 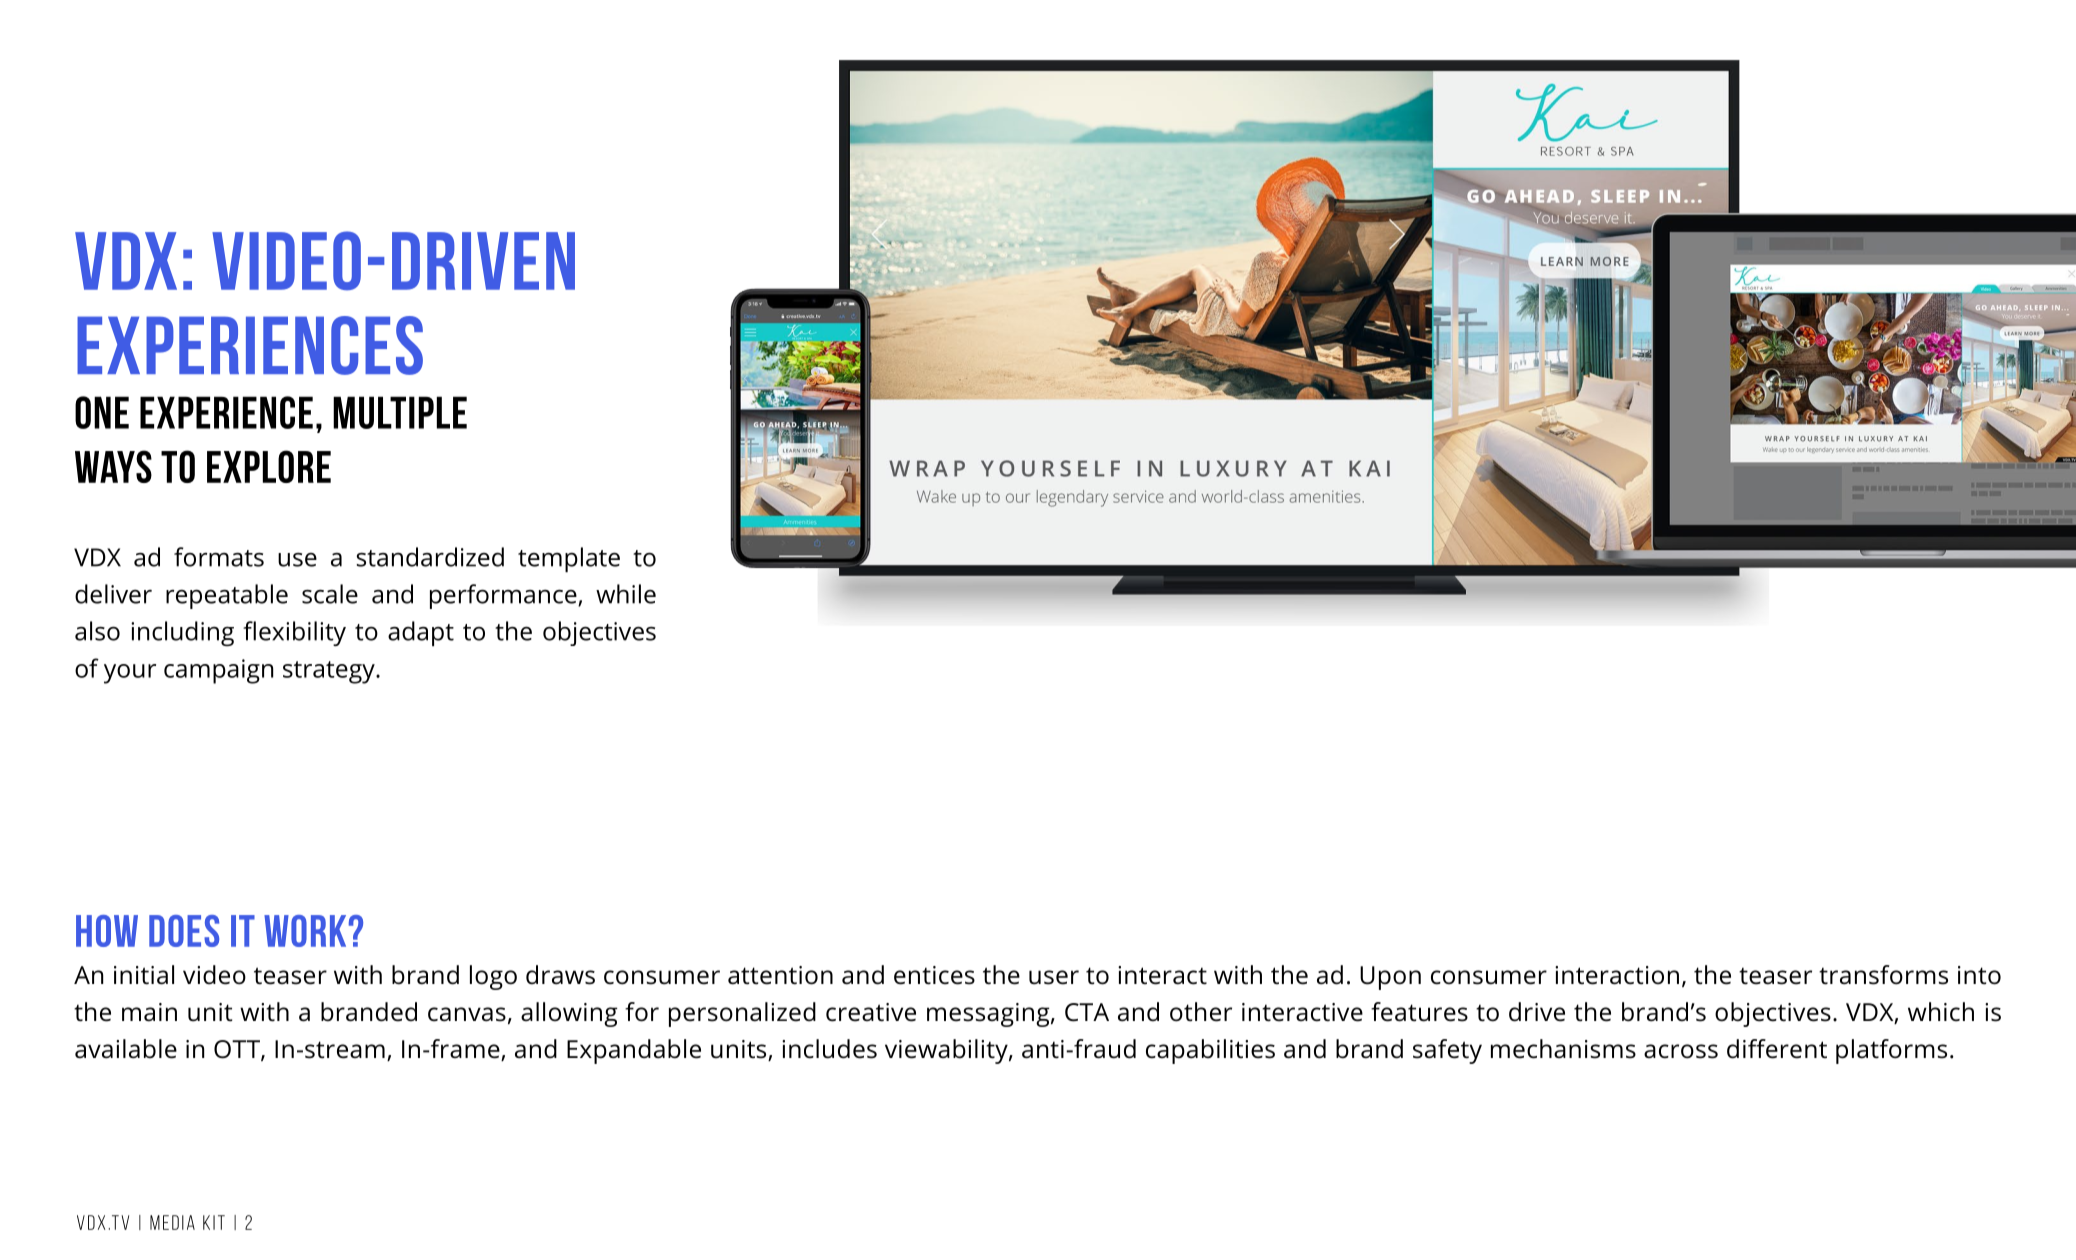 I want to click on WORK, so click(x=305, y=931).
